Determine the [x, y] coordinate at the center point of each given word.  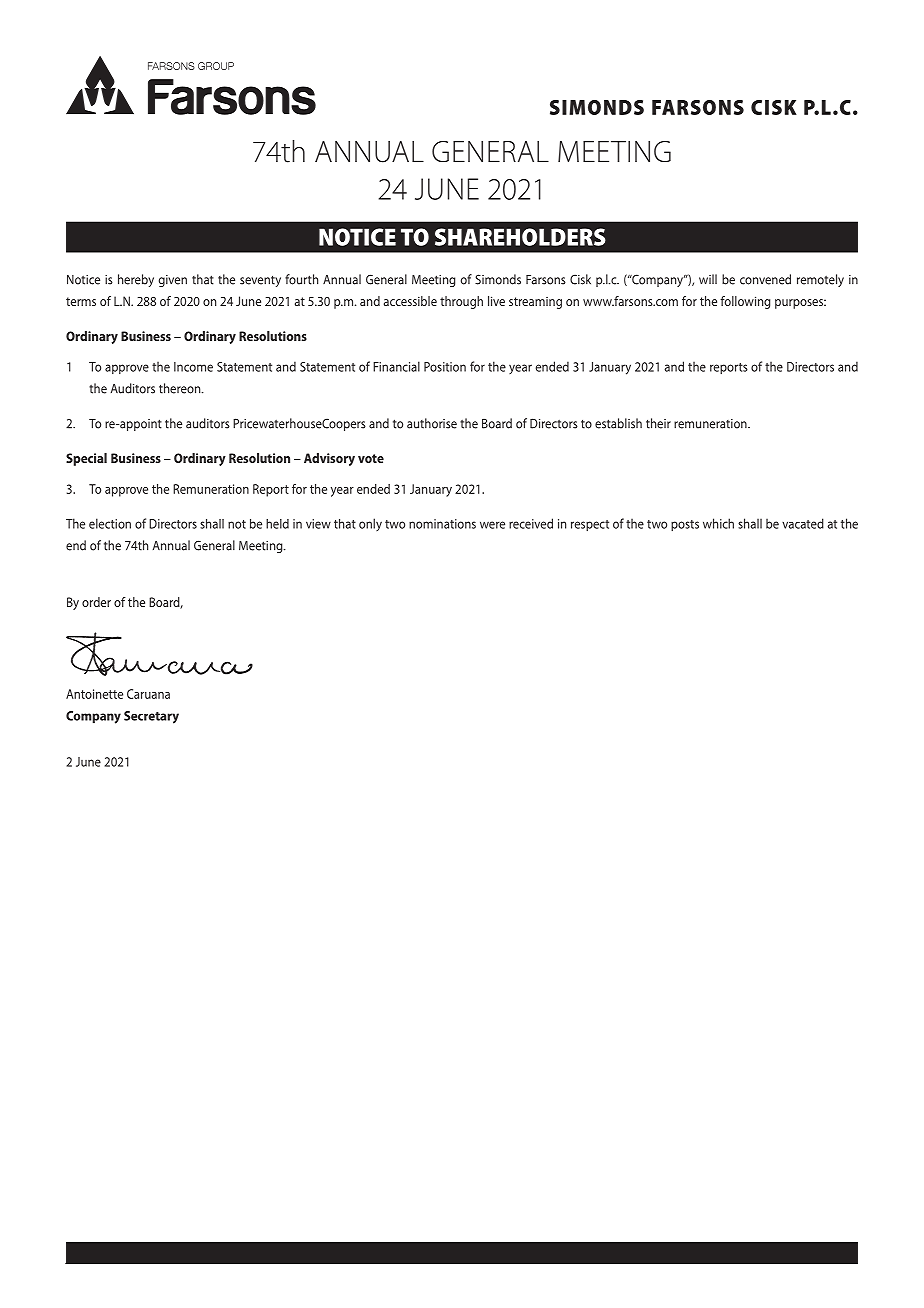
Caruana [148, 694]
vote [371, 458]
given [173, 281]
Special [86, 459]
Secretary [151, 717]
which [718, 523]
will [708, 279]
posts [685, 525]
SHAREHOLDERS [520, 237]
